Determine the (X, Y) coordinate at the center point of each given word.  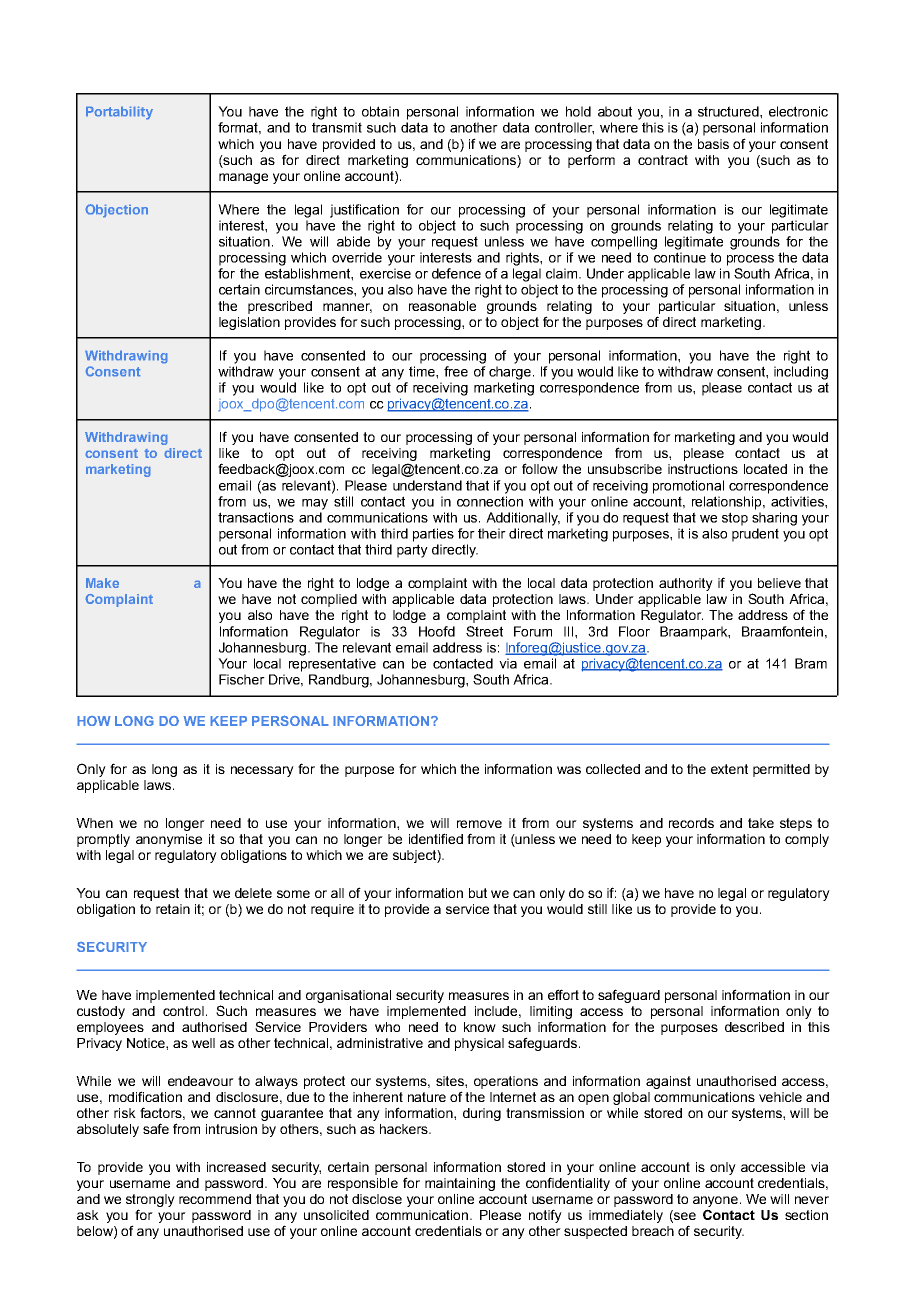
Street (484, 631)
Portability (119, 113)
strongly (150, 1200)
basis (713, 144)
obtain (380, 111)
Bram (811, 663)
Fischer (242, 679)
